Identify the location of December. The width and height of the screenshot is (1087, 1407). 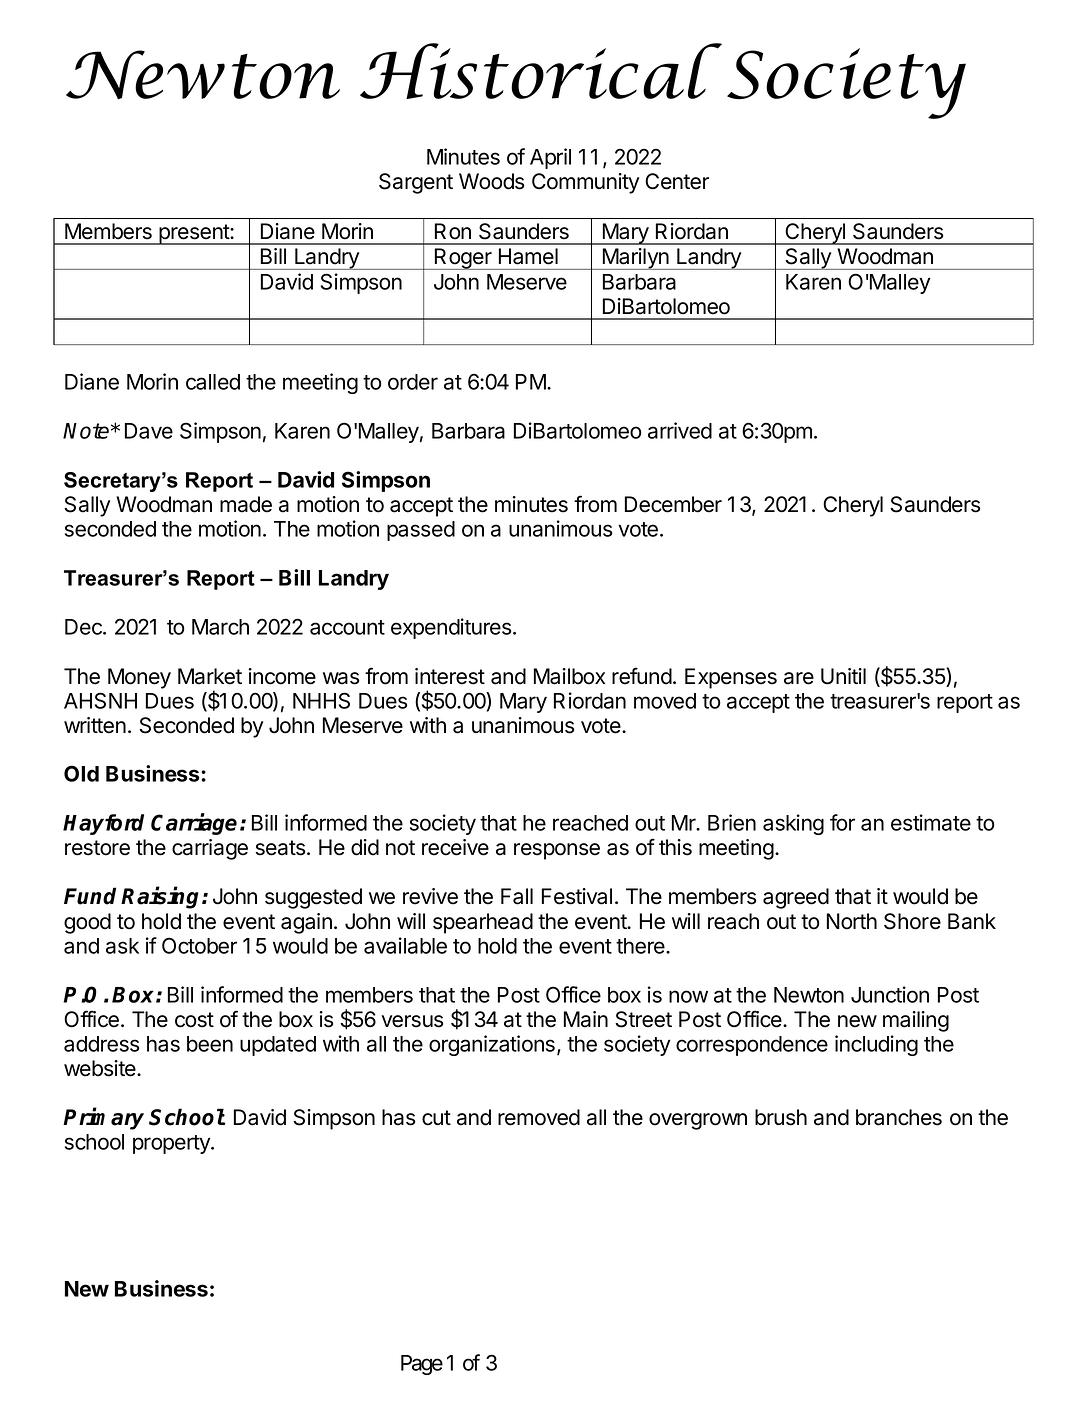
(673, 504).
